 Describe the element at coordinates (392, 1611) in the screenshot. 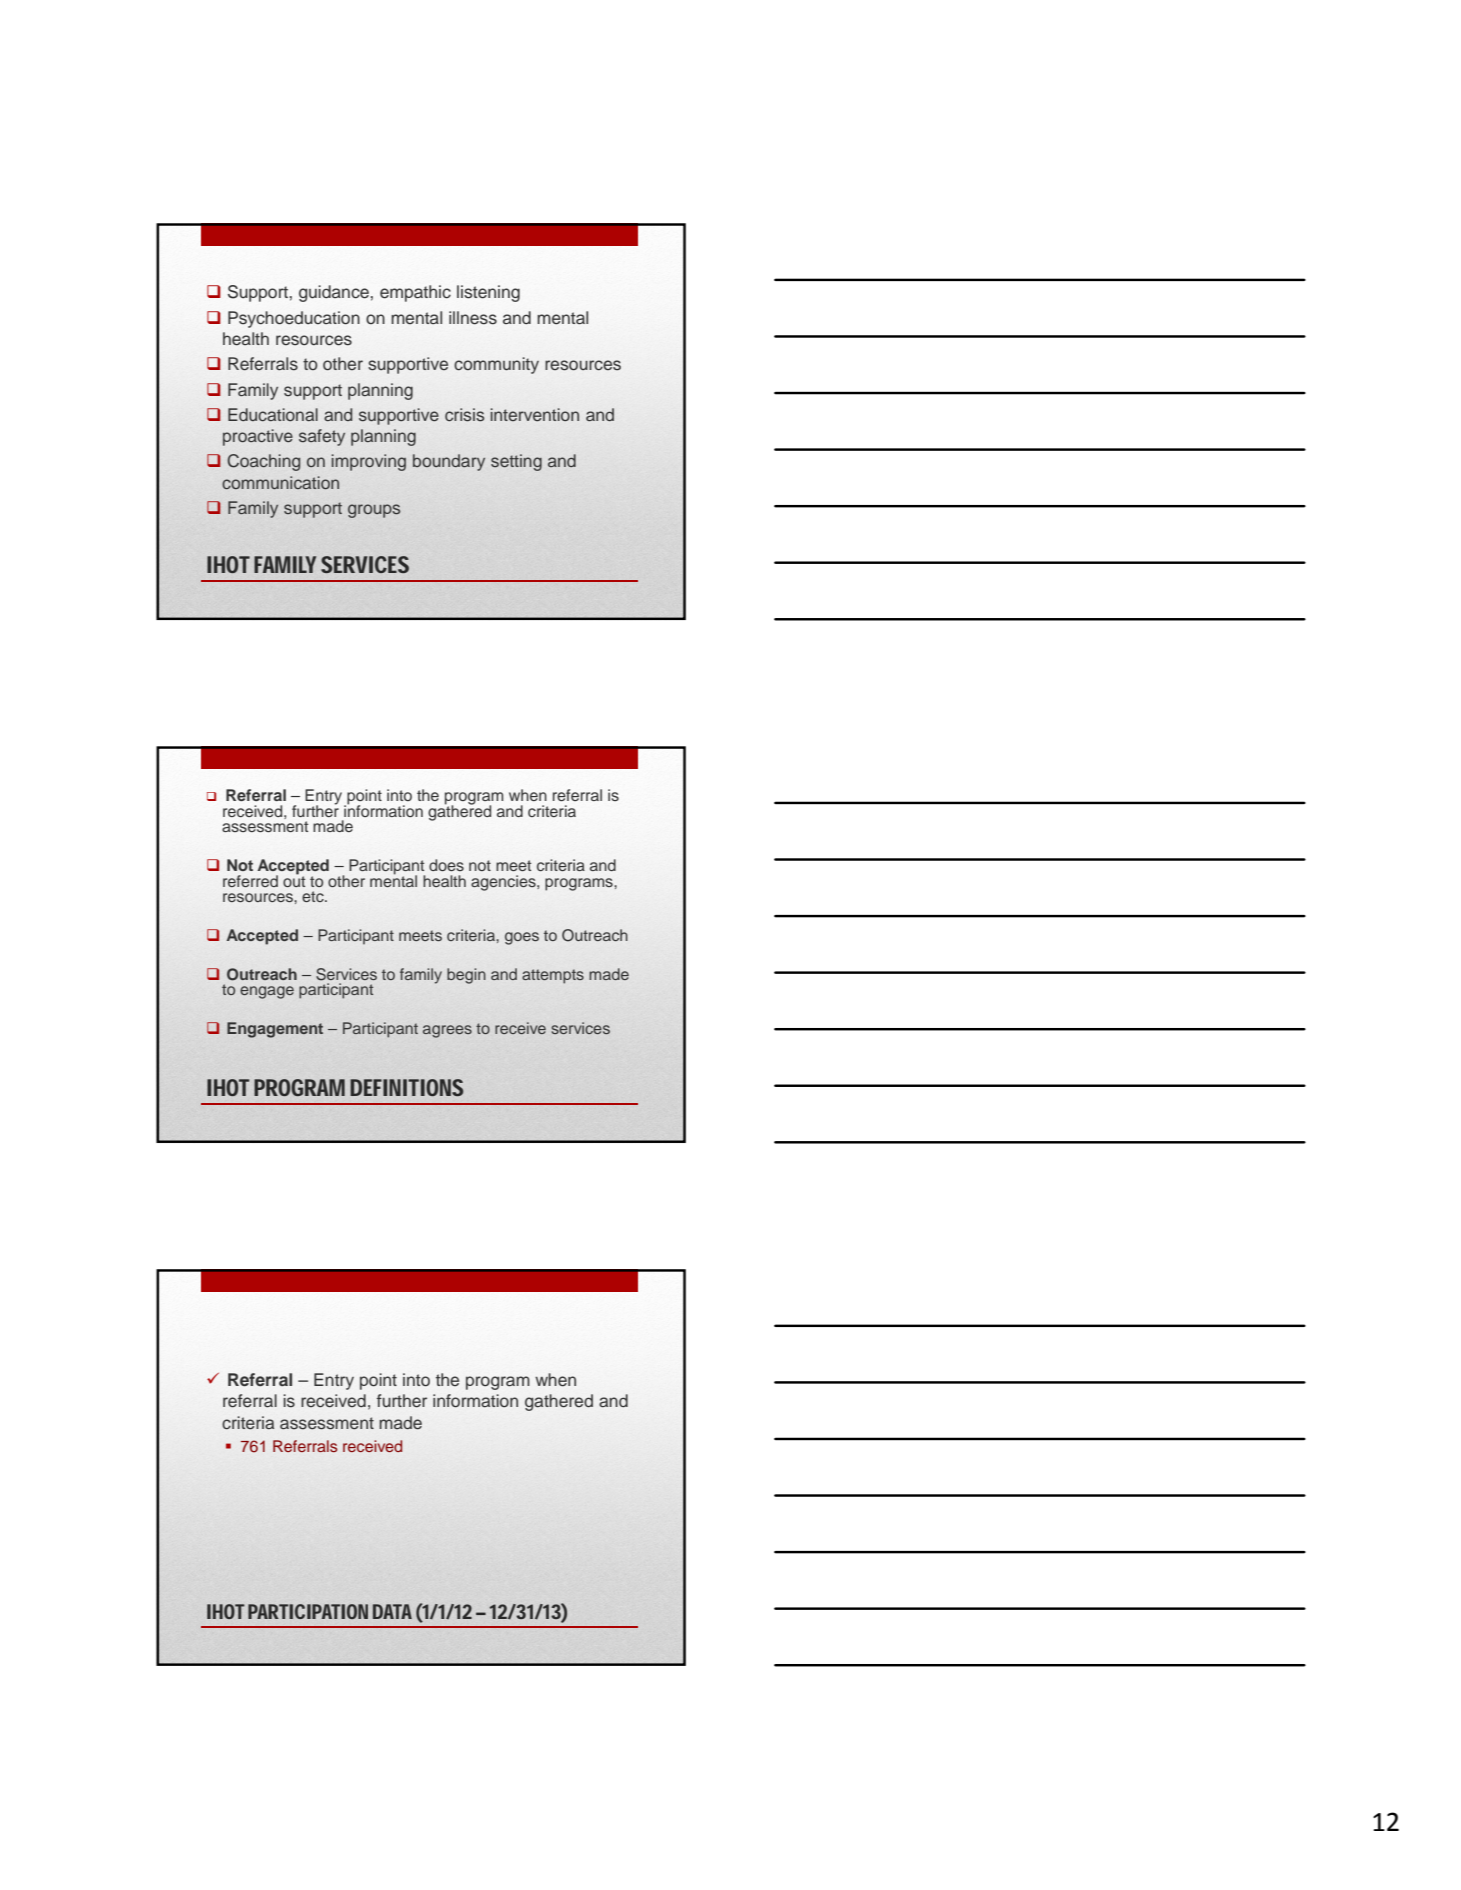

I see `DATA` at that location.
